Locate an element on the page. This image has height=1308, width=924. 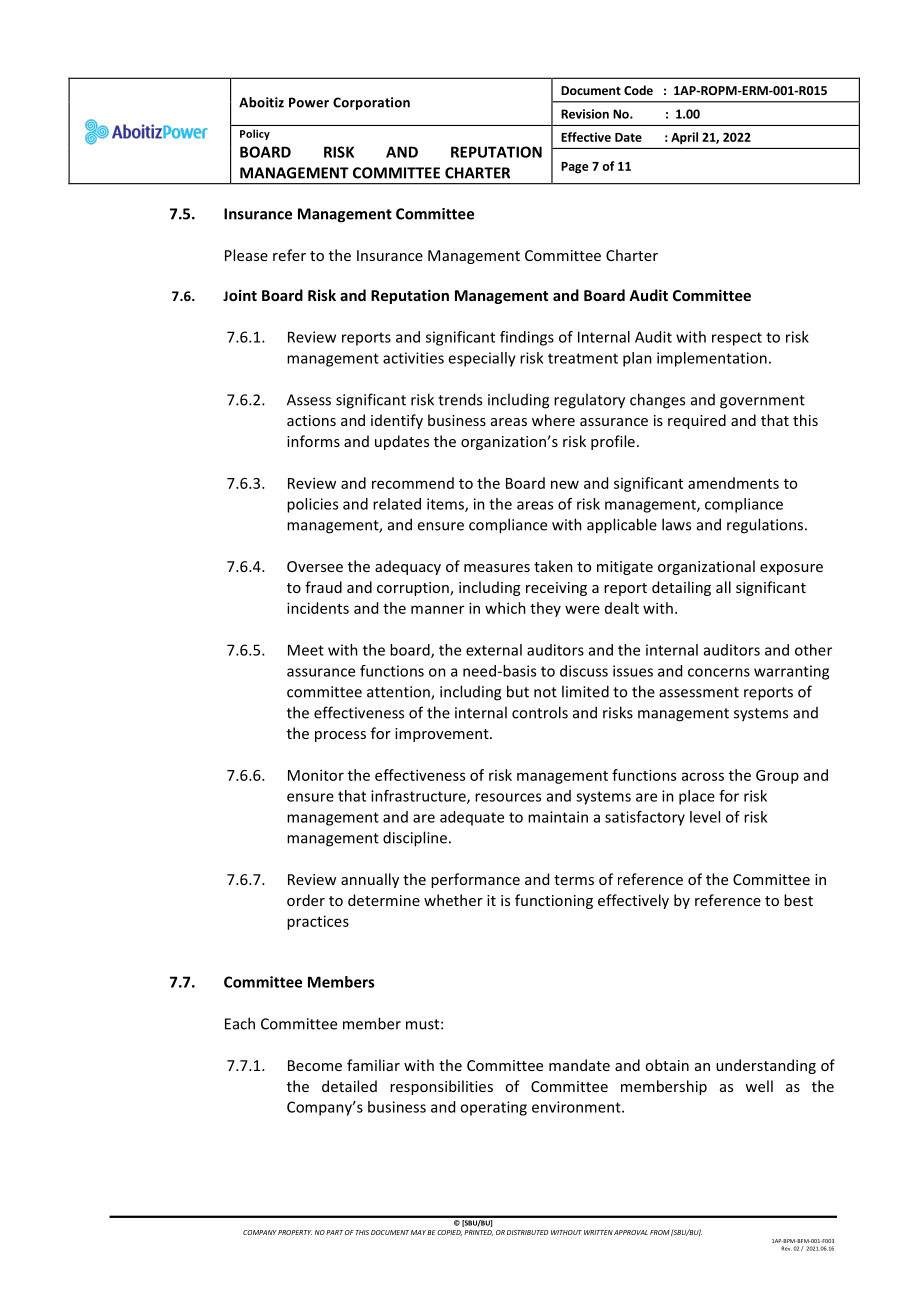
April is located at coordinates (684, 138).
